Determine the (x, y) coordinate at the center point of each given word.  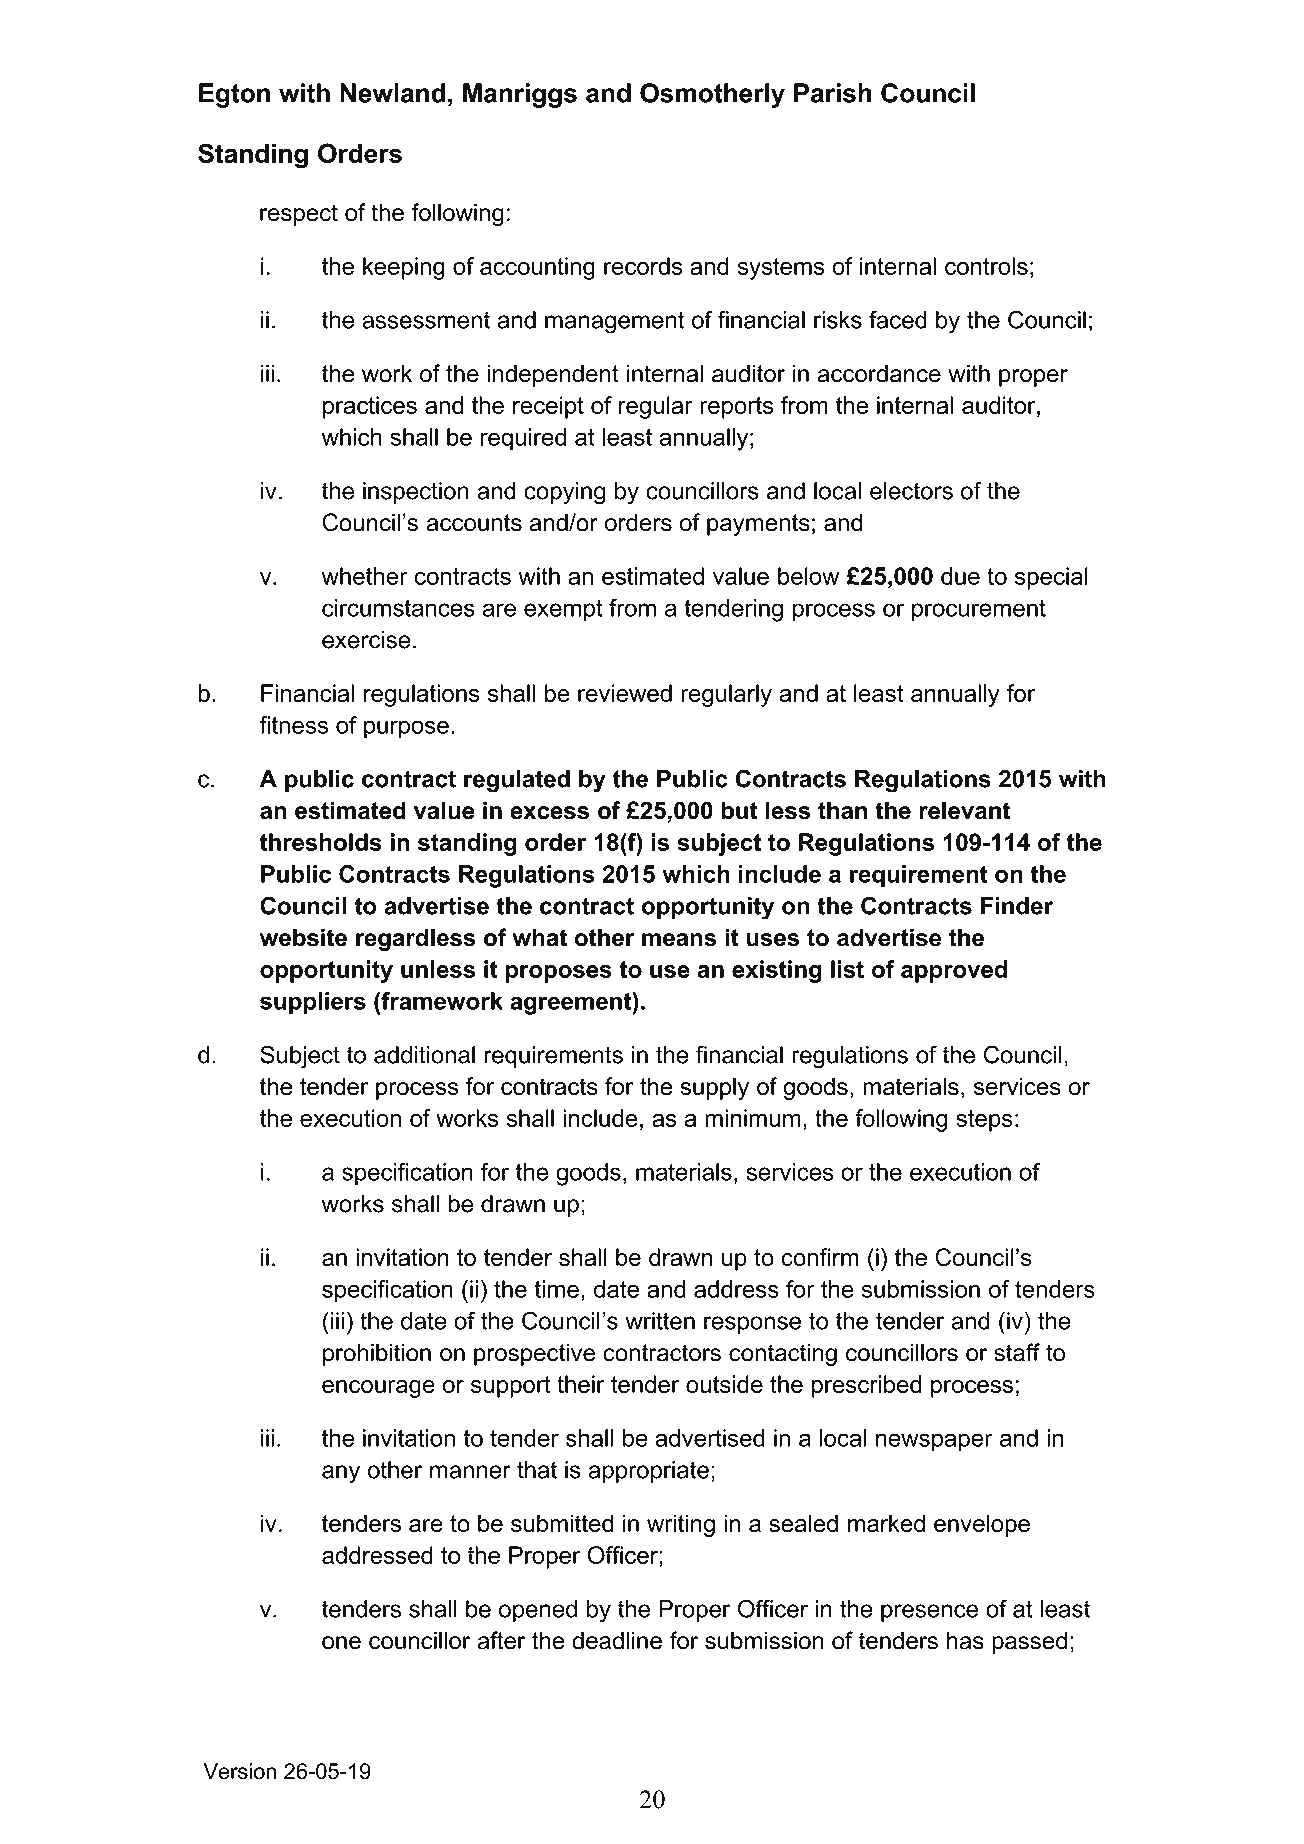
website (303, 937)
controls (986, 266)
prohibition (377, 1354)
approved (954, 971)
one (341, 1643)
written (660, 1321)
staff (1017, 1352)
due (960, 576)
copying (564, 493)
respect (299, 215)
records (643, 266)
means (679, 940)
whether (365, 576)
